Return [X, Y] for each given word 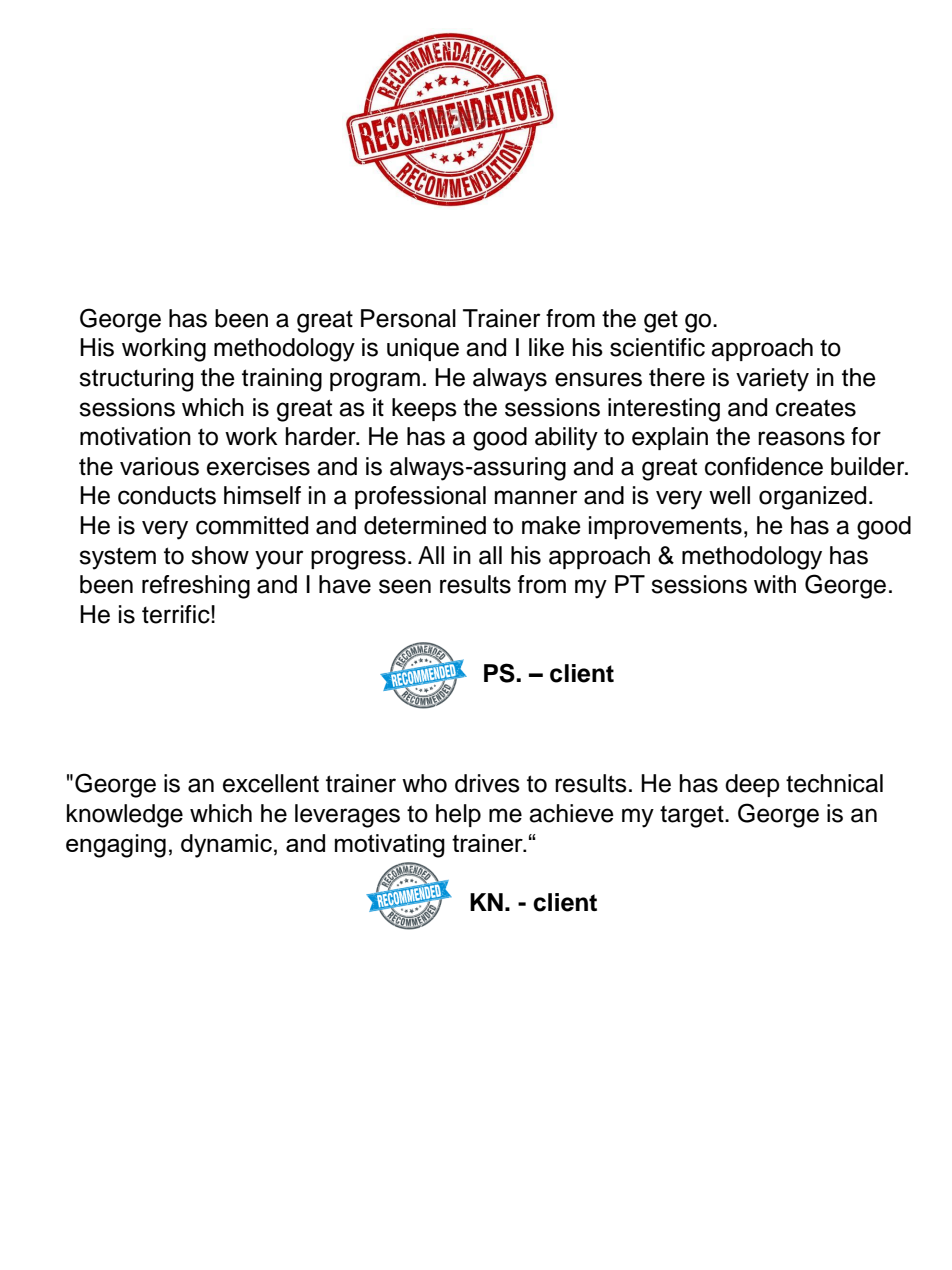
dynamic [226, 846]
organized [812, 498]
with [775, 584]
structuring [136, 380]
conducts [167, 495]
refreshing [196, 587]
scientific [657, 347]
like [546, 347]
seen [405, 586]
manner [536, 497]
